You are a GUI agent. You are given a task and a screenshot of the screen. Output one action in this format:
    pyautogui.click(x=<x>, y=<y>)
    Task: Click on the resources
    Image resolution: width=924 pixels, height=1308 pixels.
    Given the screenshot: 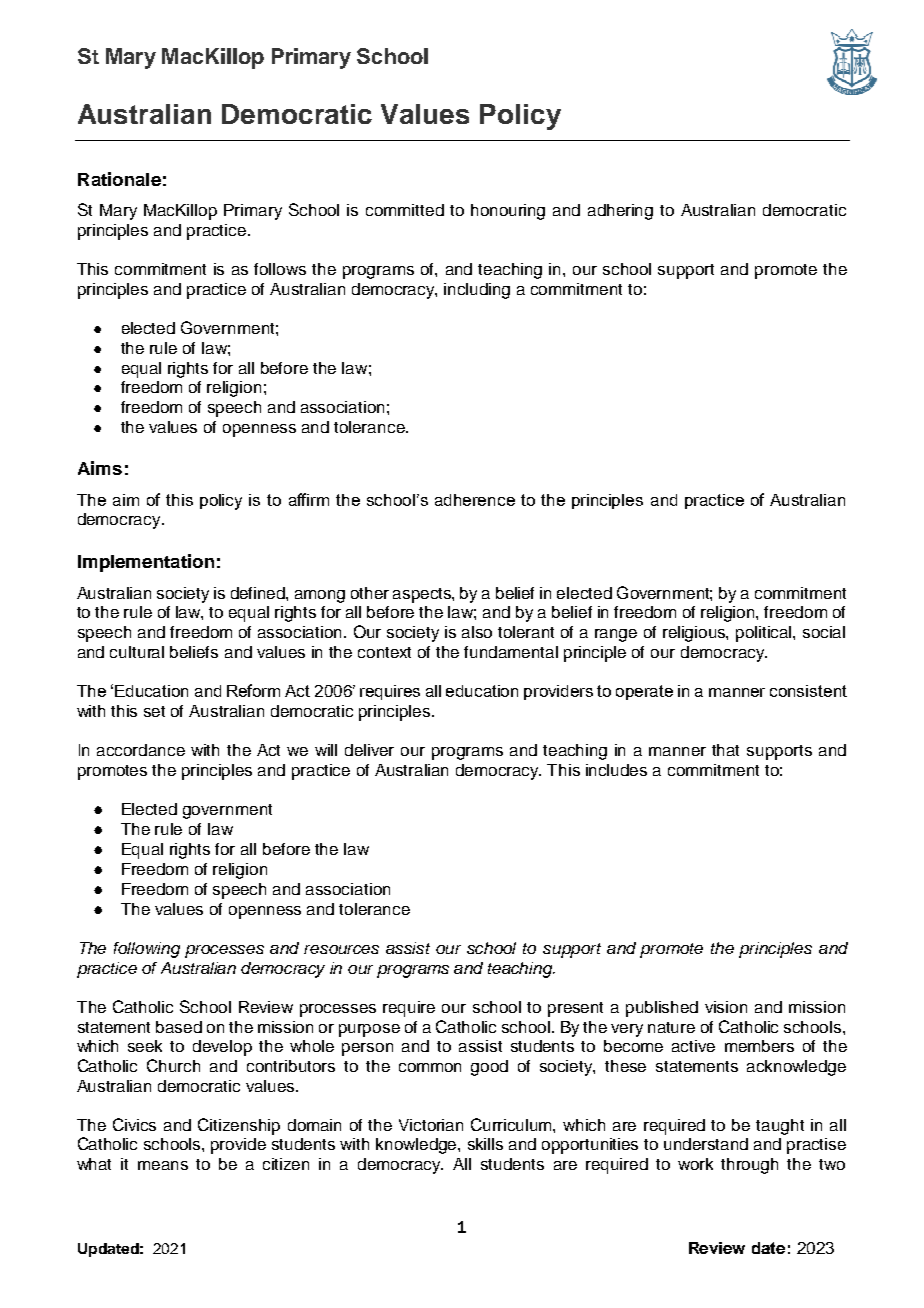 What is the action you would take?
    pyautogui.click(x=341, y=949)
